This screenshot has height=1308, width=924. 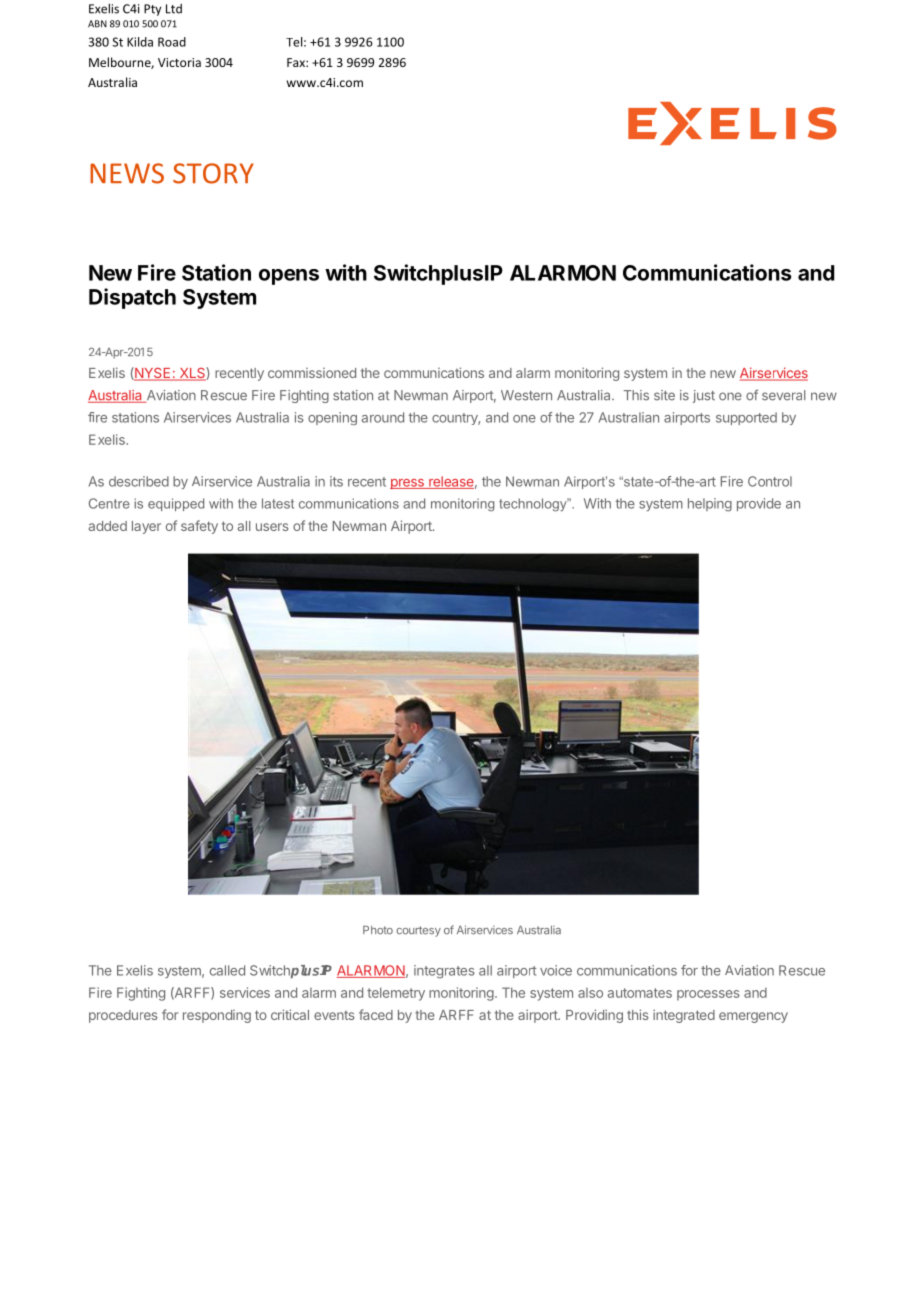 I want to click on just, so click(x=704, y=396).
